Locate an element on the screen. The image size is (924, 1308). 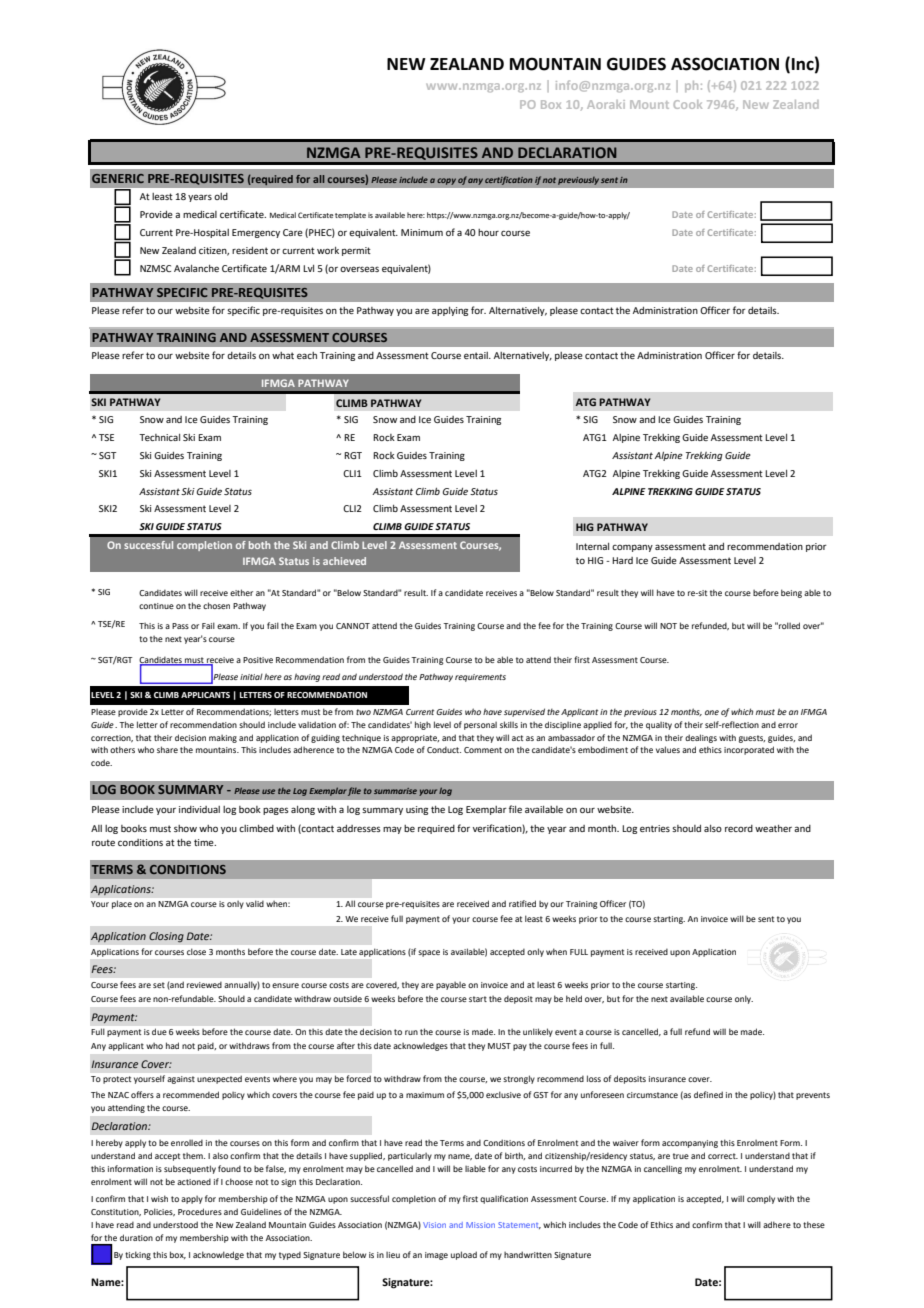
Procedures is located at coordinates (200, 1211).
